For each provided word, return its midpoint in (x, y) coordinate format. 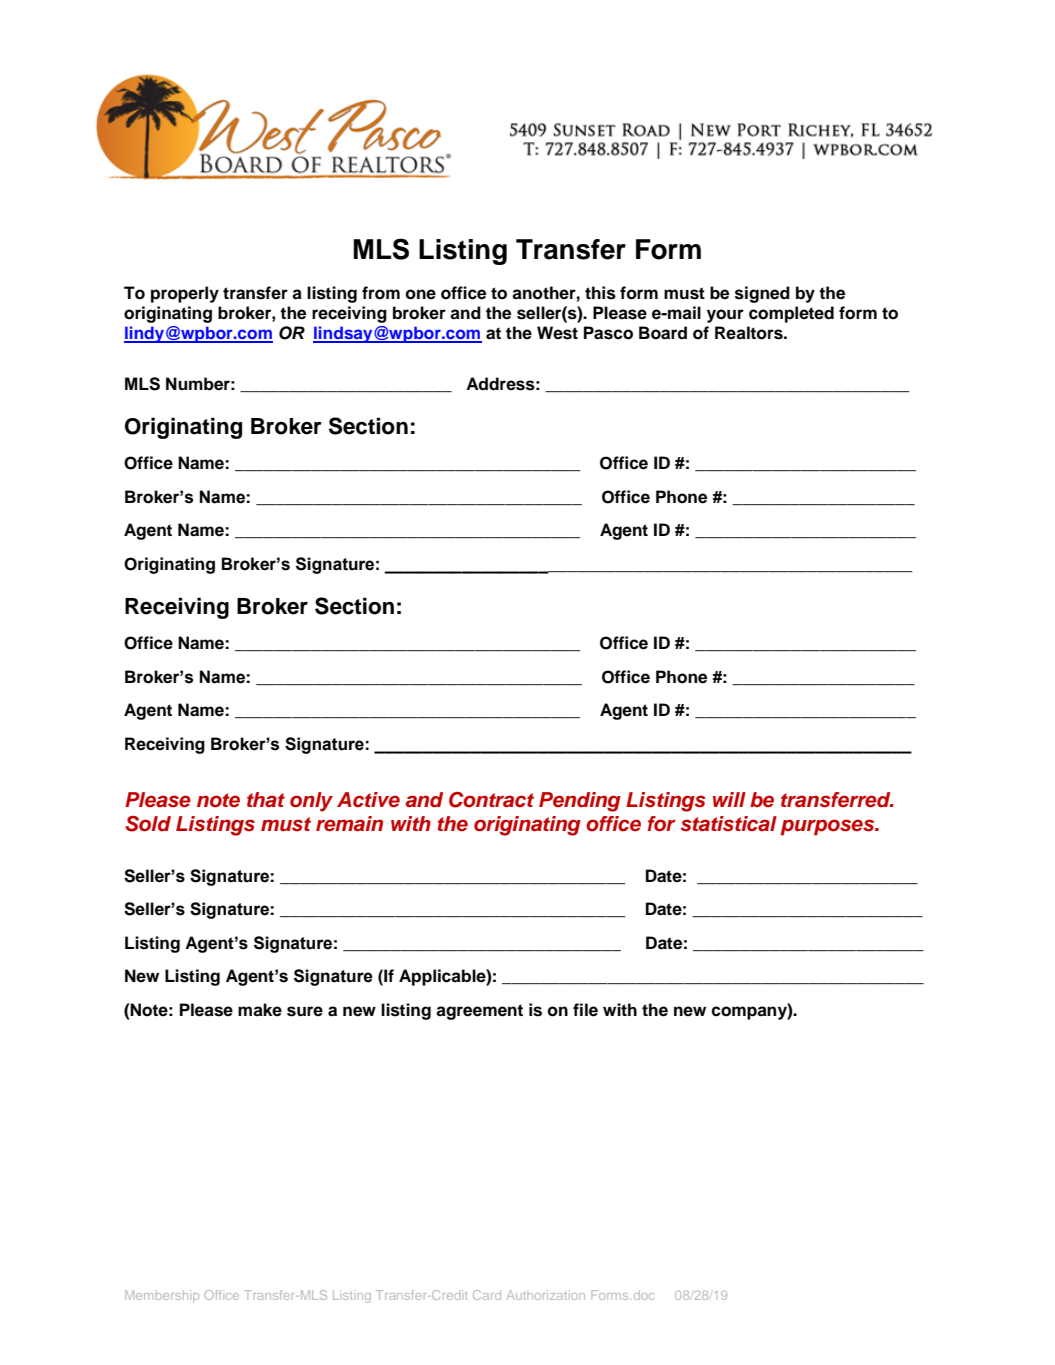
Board (663, 333)
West (557, 333)
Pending (580, 802)
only (311, 802)
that (266, 799)
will (729, 799)
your (725, 316)
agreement (479, 1012)
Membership (162, 1296)
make (260, 1010)
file (585, 1010)
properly (185, 294)
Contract (491, 800)
